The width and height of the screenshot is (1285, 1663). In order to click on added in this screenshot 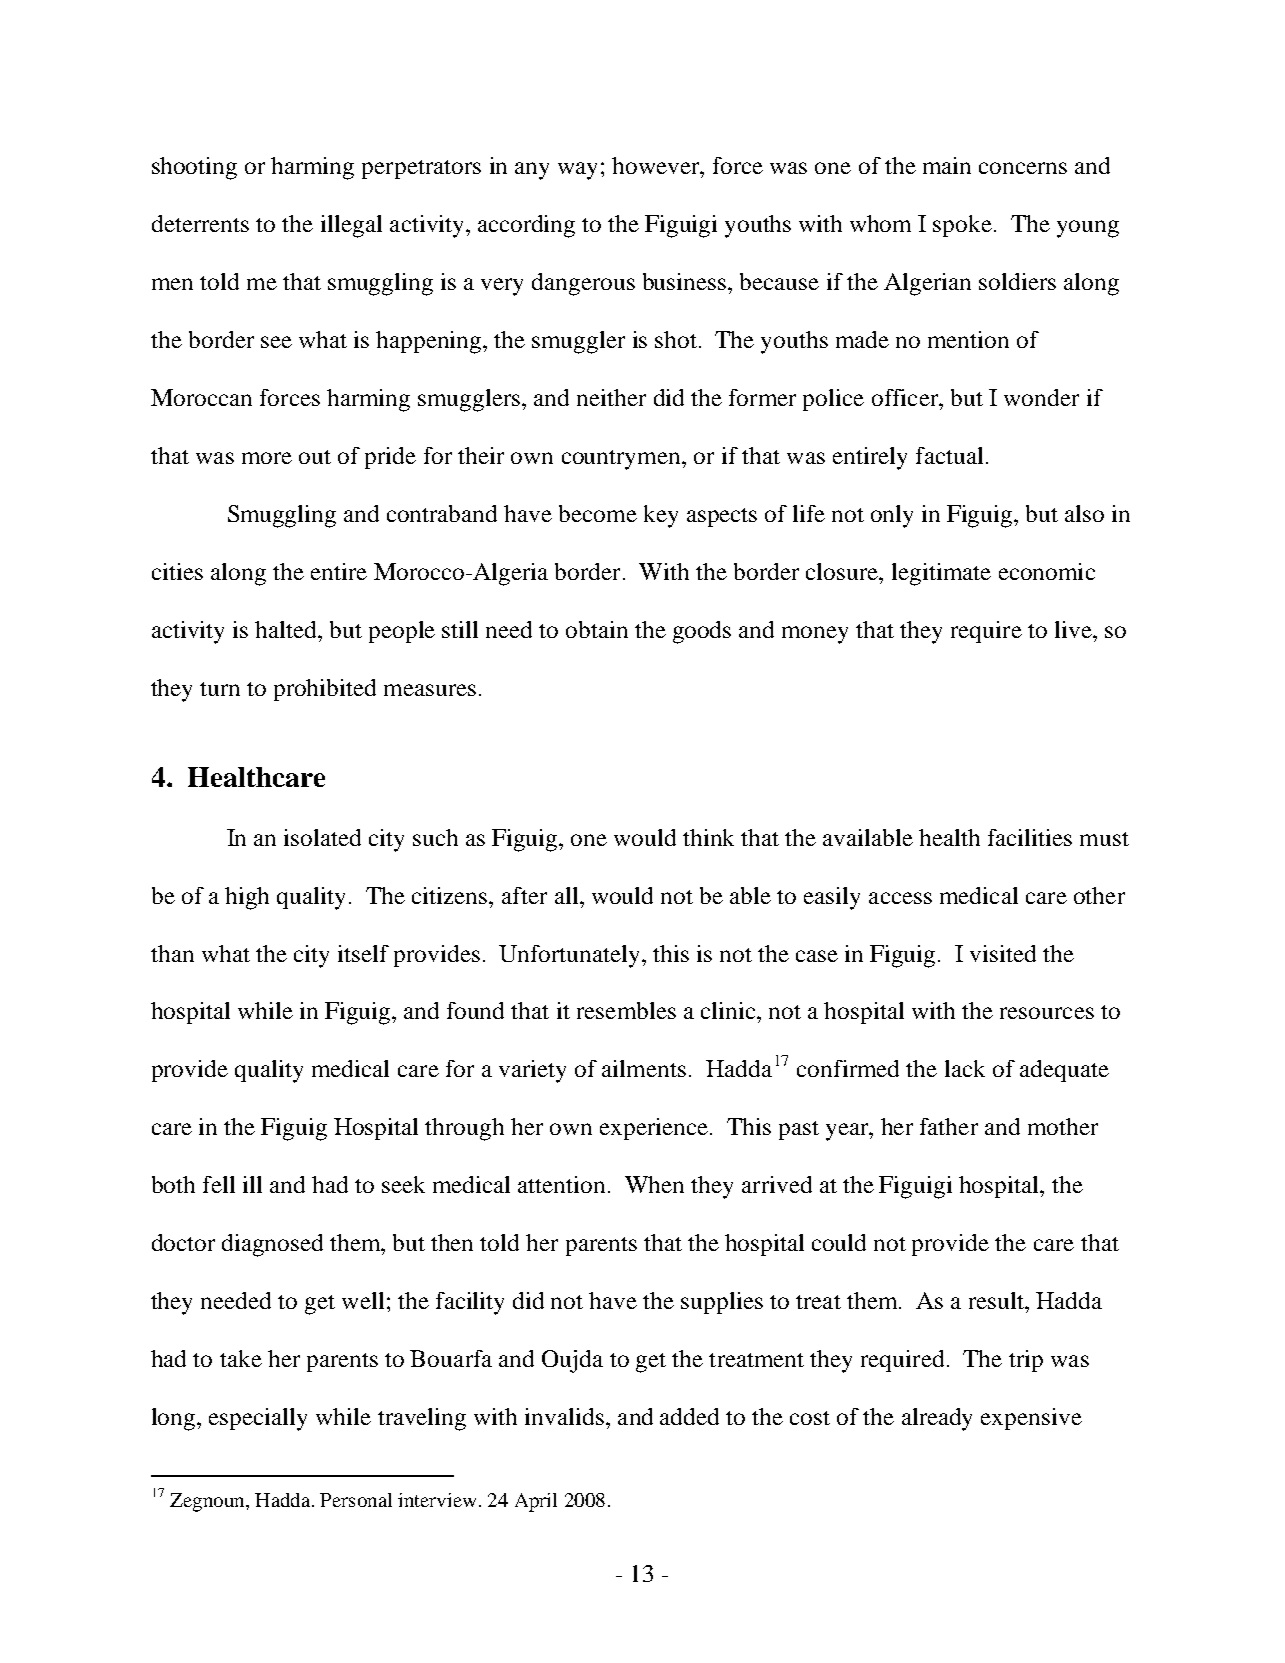, I will do `click(689, 1416)`.
